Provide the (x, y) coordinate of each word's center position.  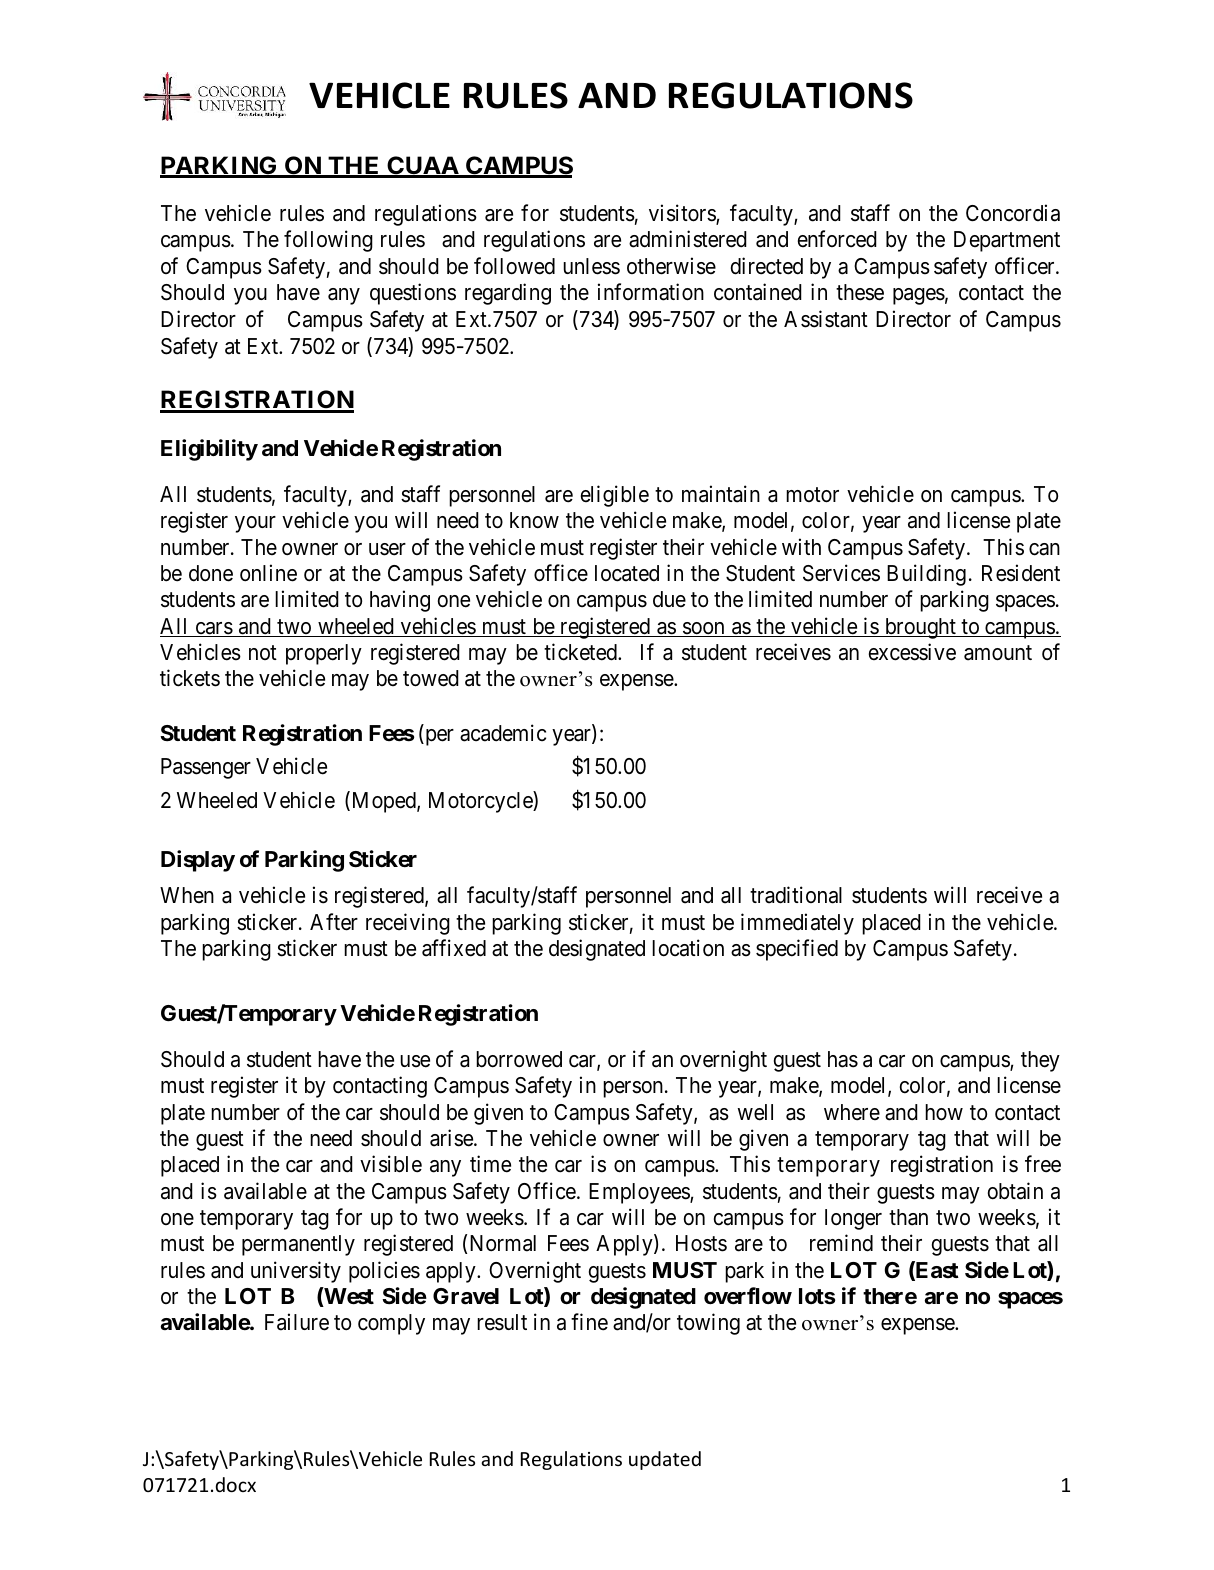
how (944, 1112)
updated (665, 1460)
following (328, 241)
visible (391, 1164)
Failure (297, 1322)
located (627, 573)
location (688, 948)
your (255, 524)
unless (591, 266)
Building (926, 575)
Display (198, 861)
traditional (796, 895)
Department (1007, 241)
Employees (640, 1193)
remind (841, 1243)
